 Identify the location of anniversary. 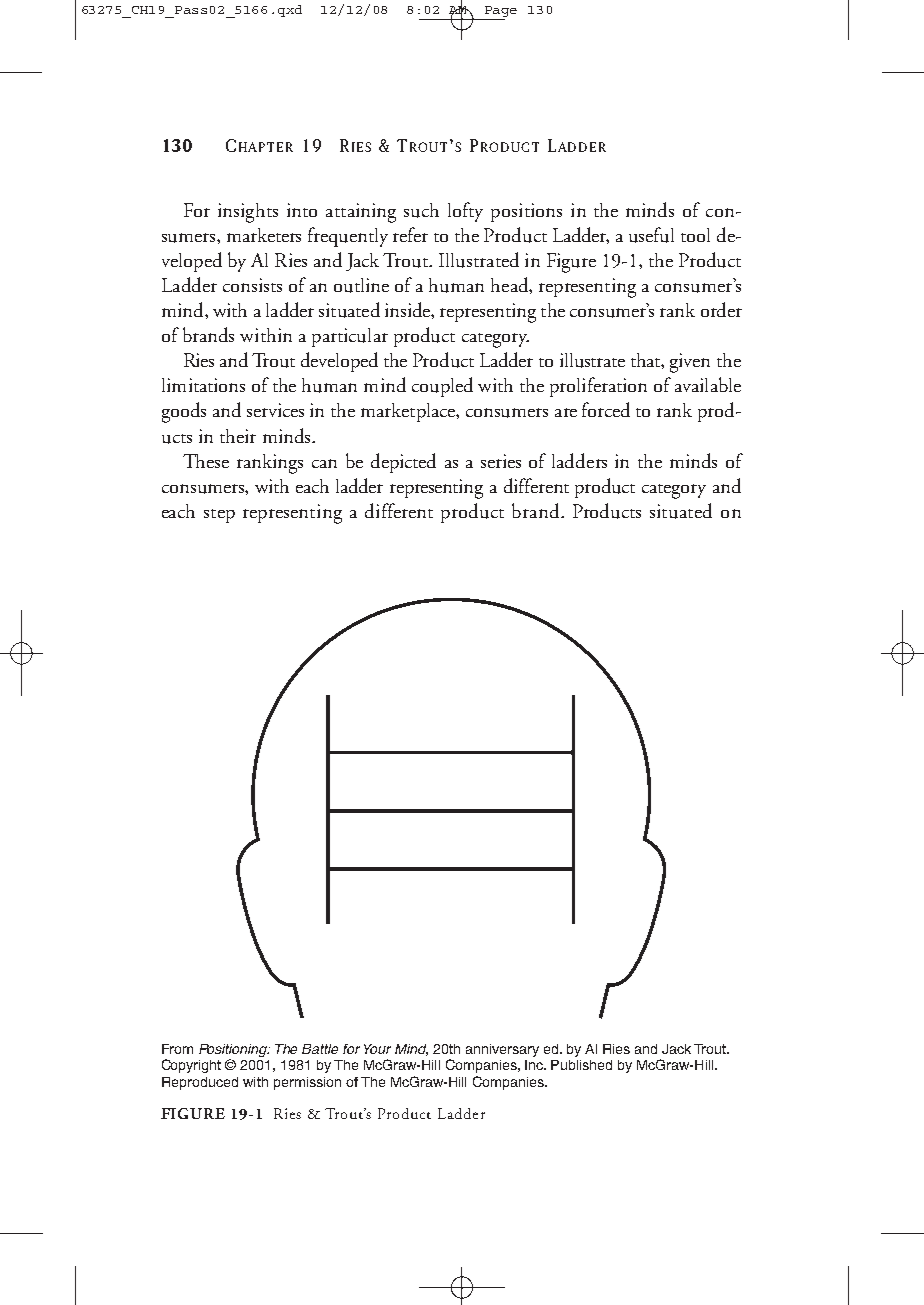
(502, 1050).
